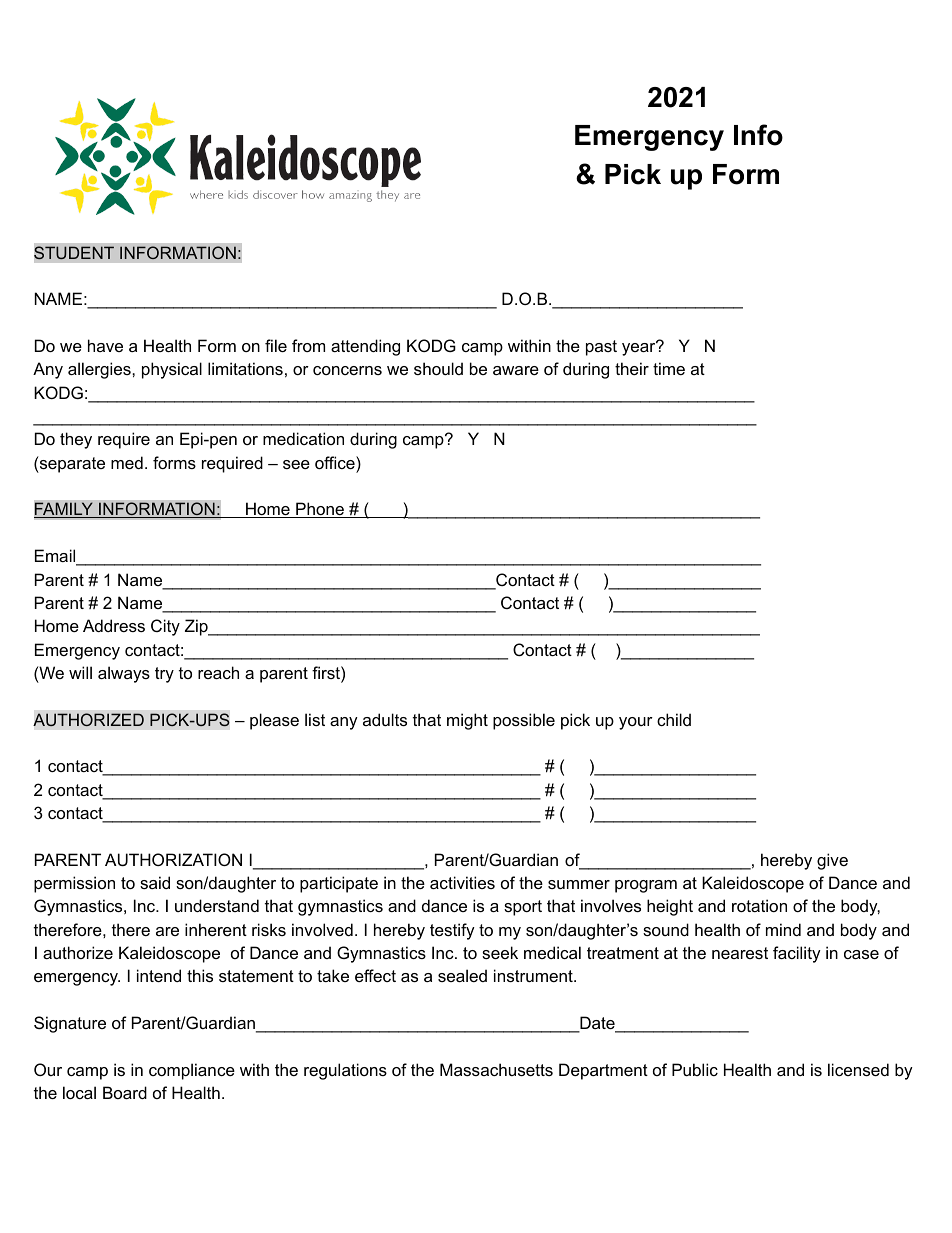  I want to click on child, so click(674, 719).
